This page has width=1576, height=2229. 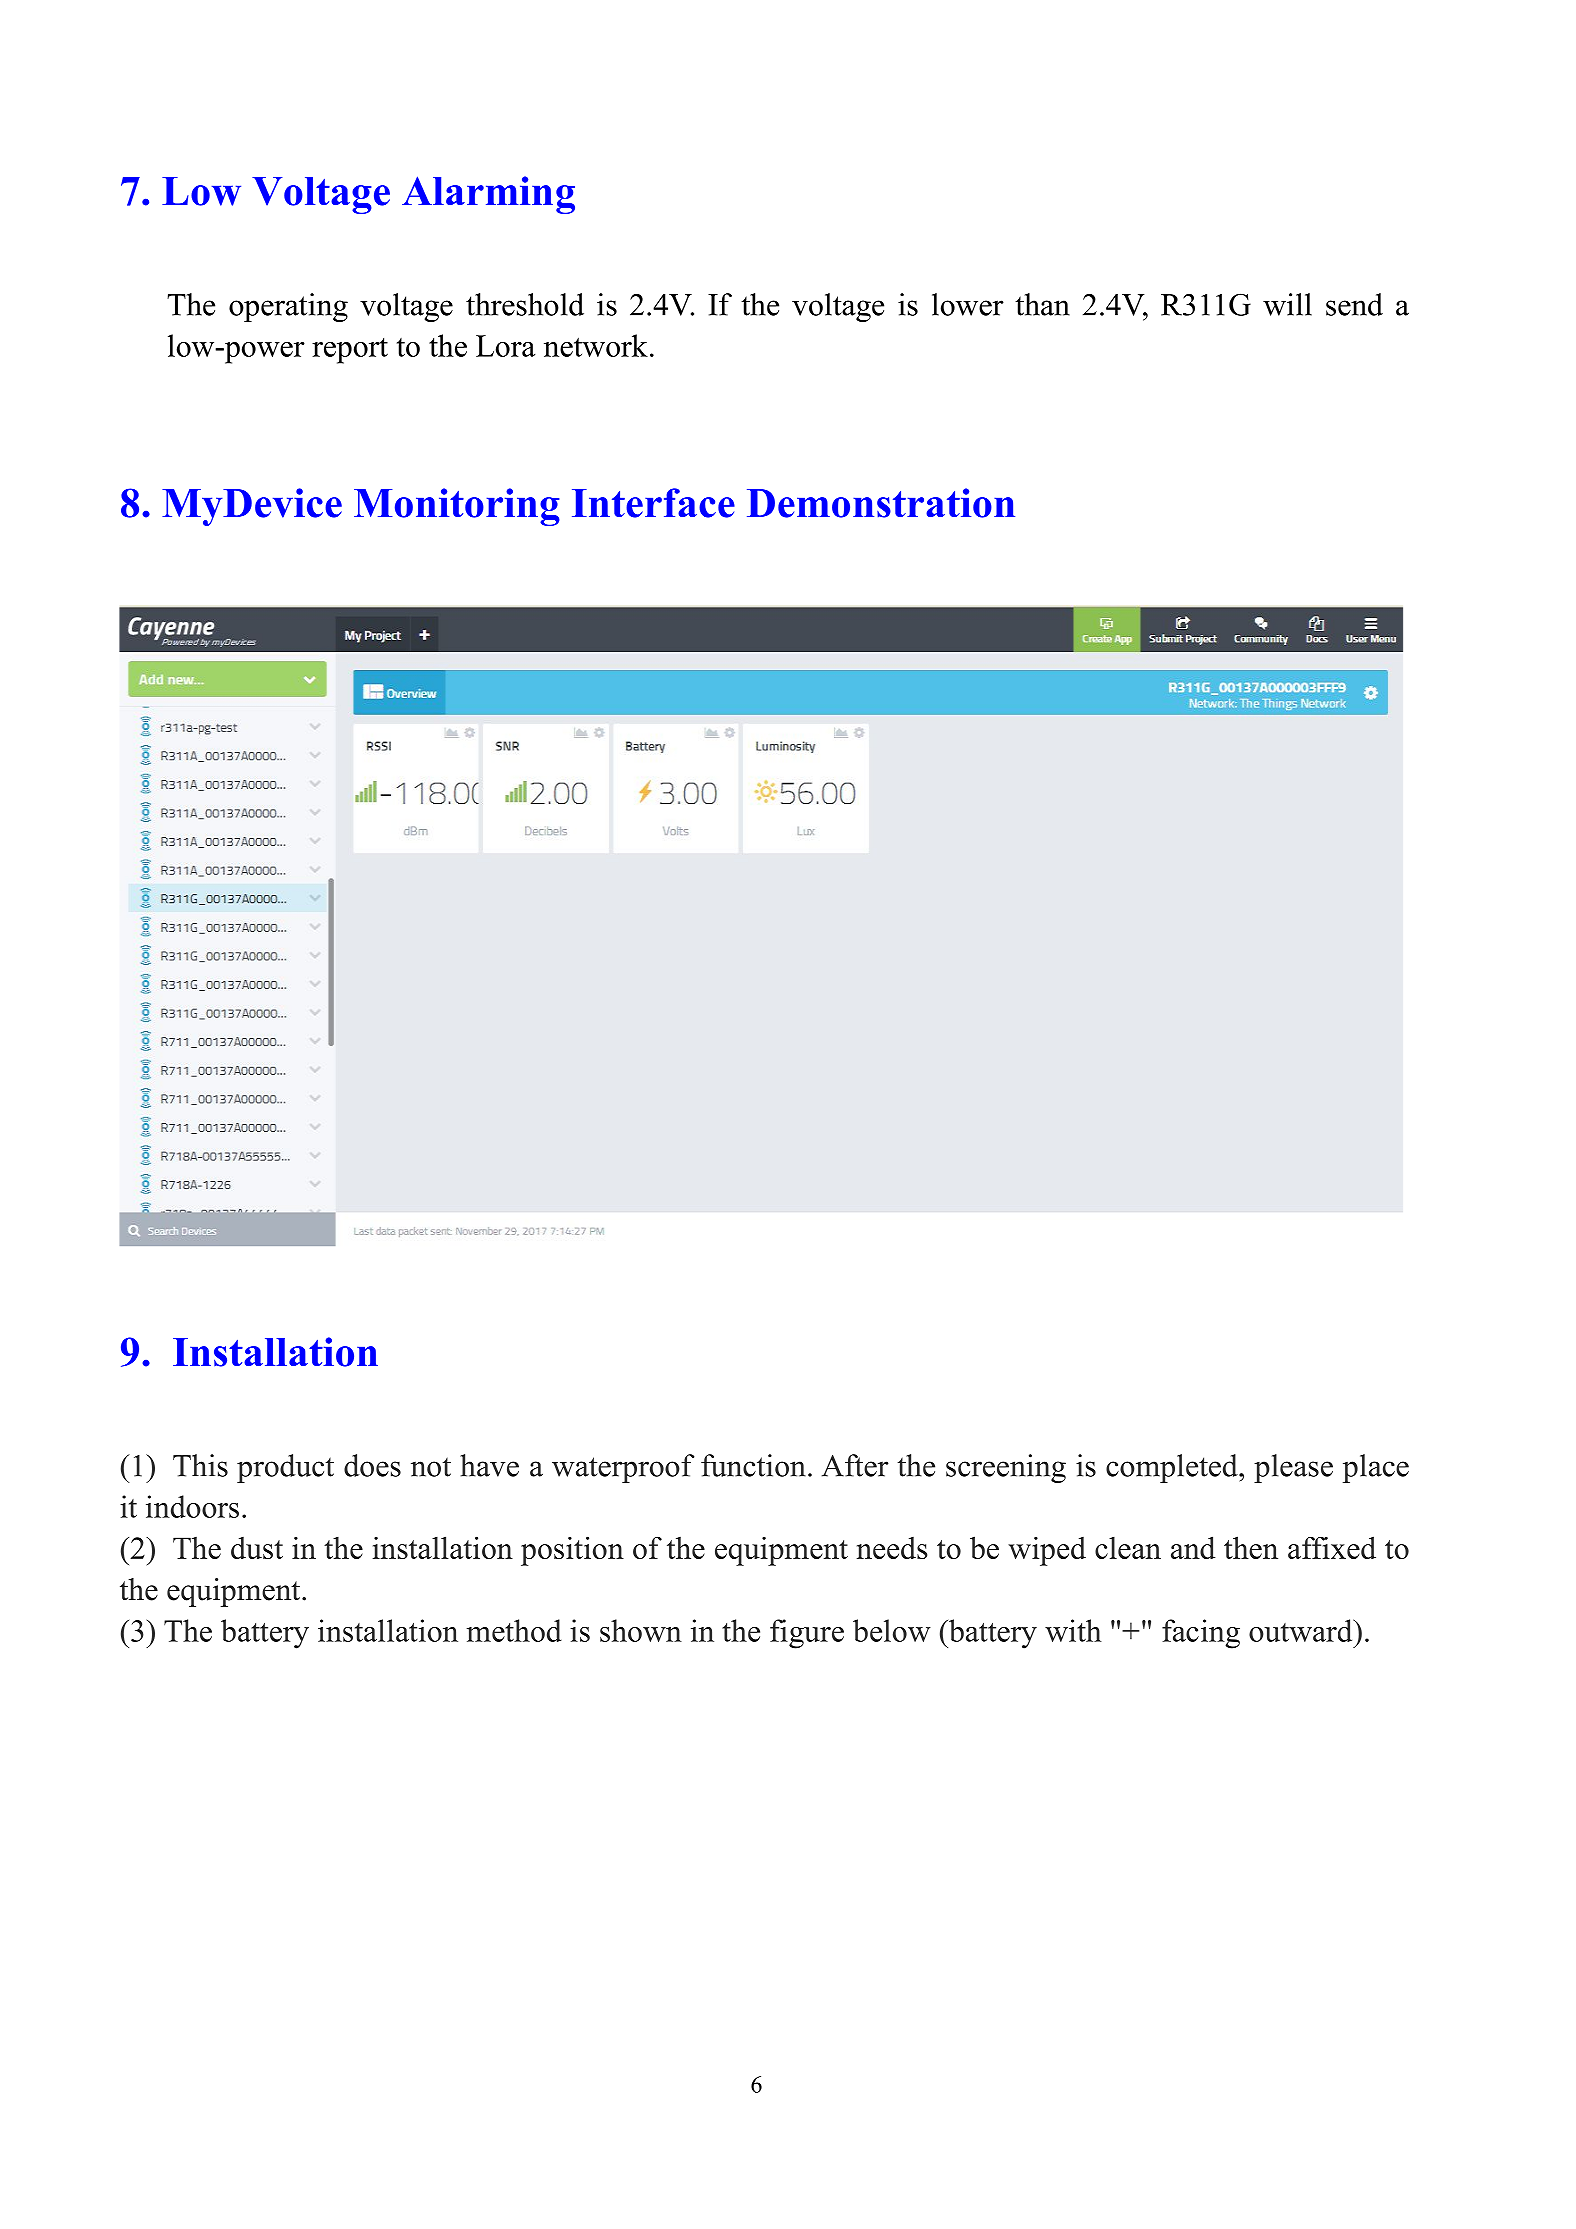 What do you see at coordinates (1287, 304) in the page?
I see `will` at bounding box center [1287, 304].
